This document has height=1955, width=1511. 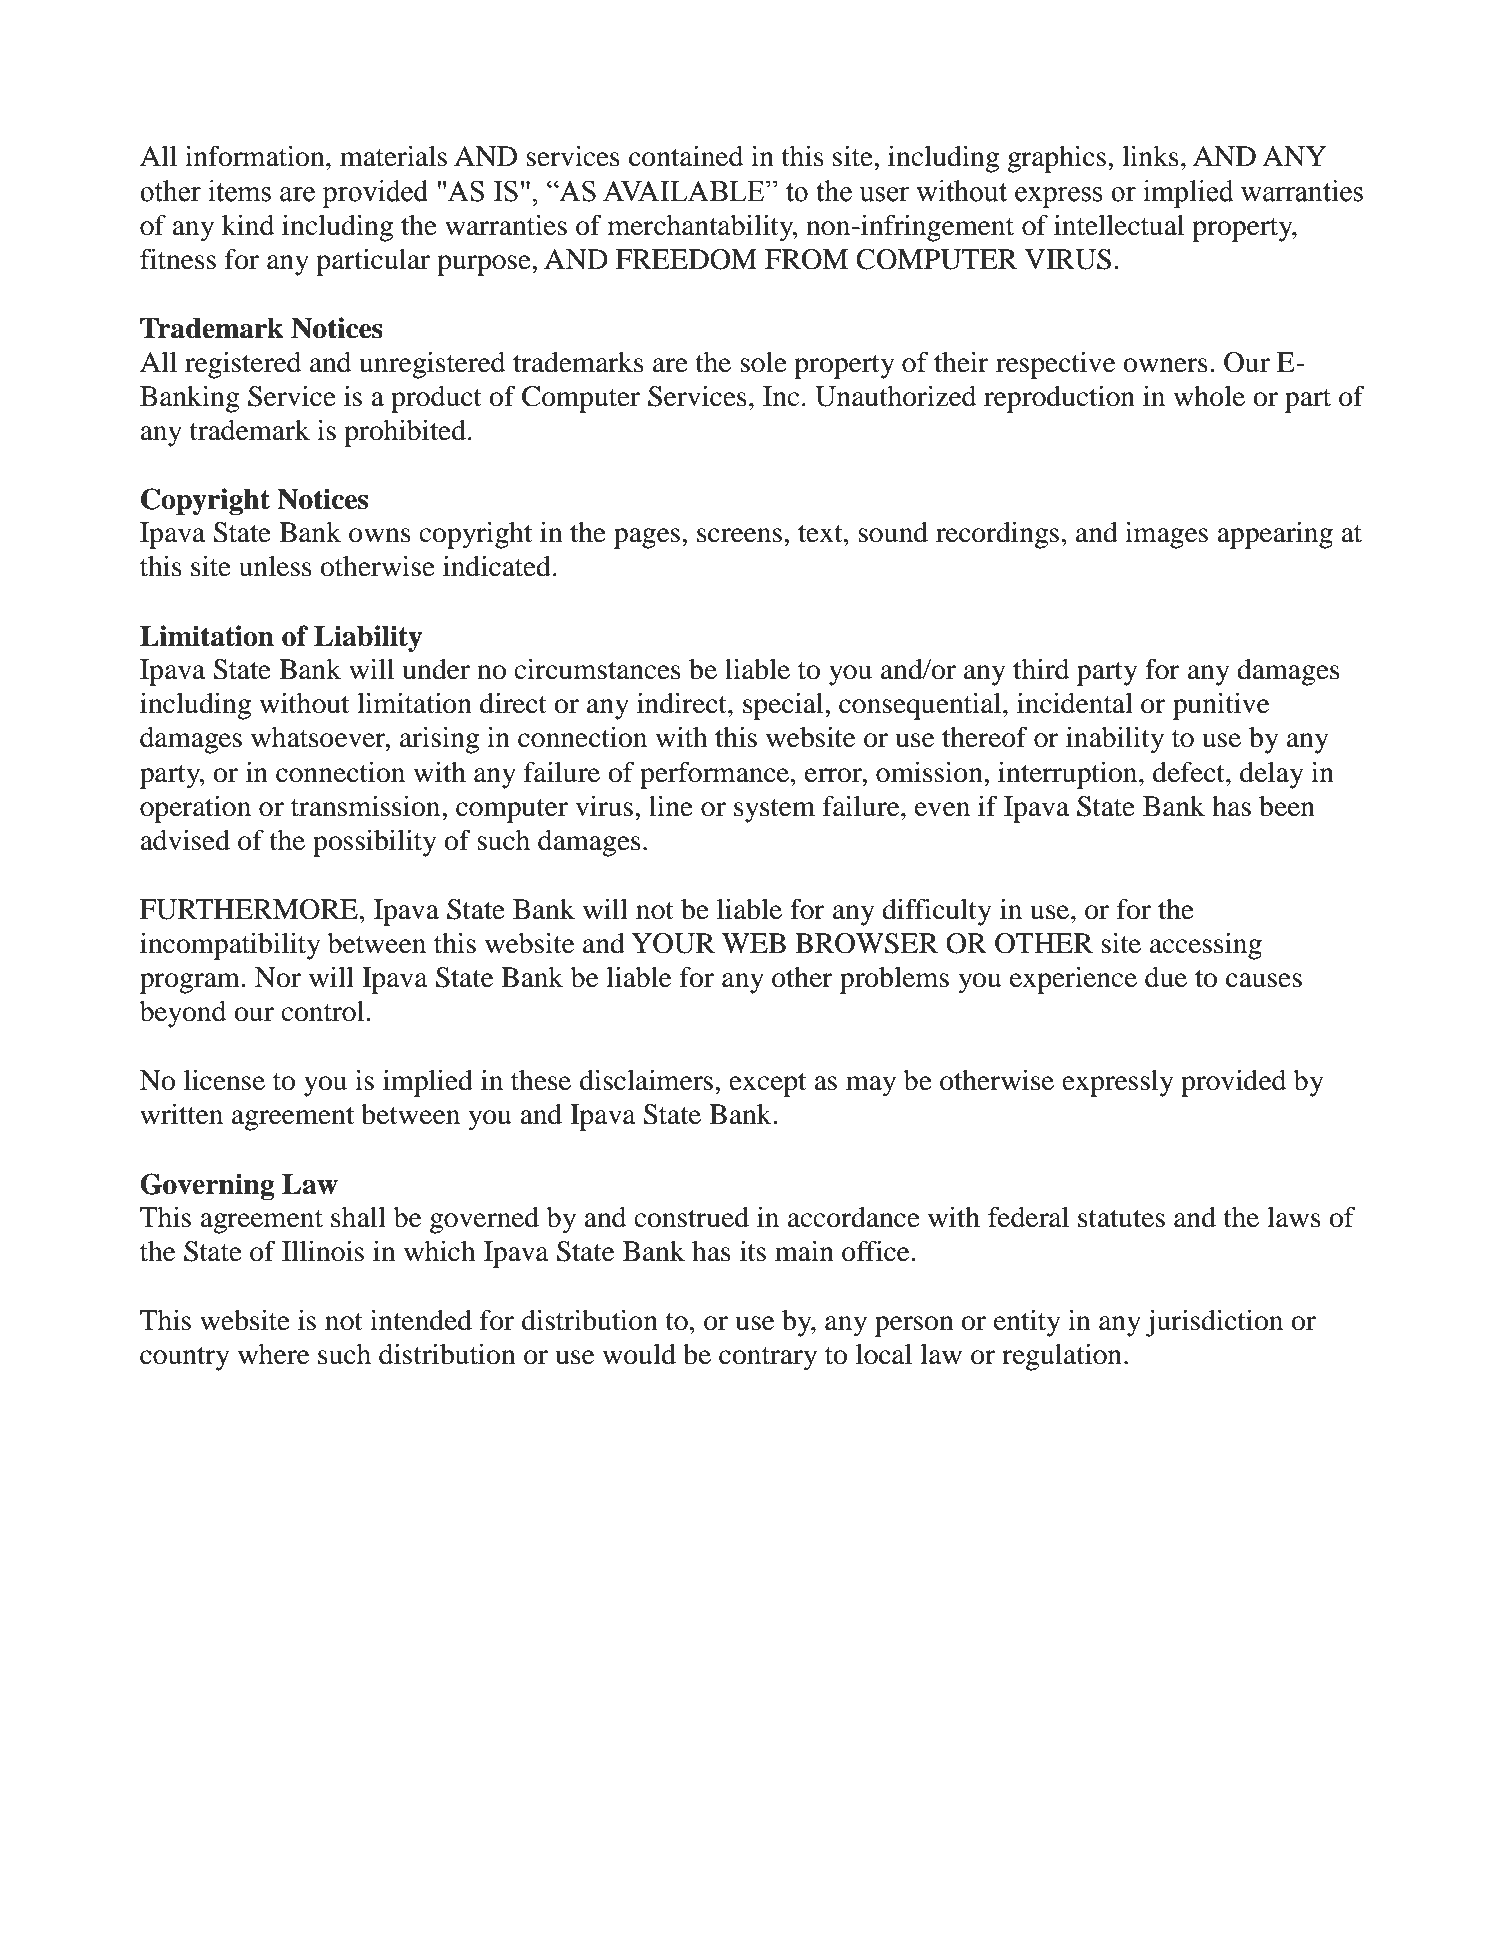 I want to click on where, so click(x=273, y=1354).
